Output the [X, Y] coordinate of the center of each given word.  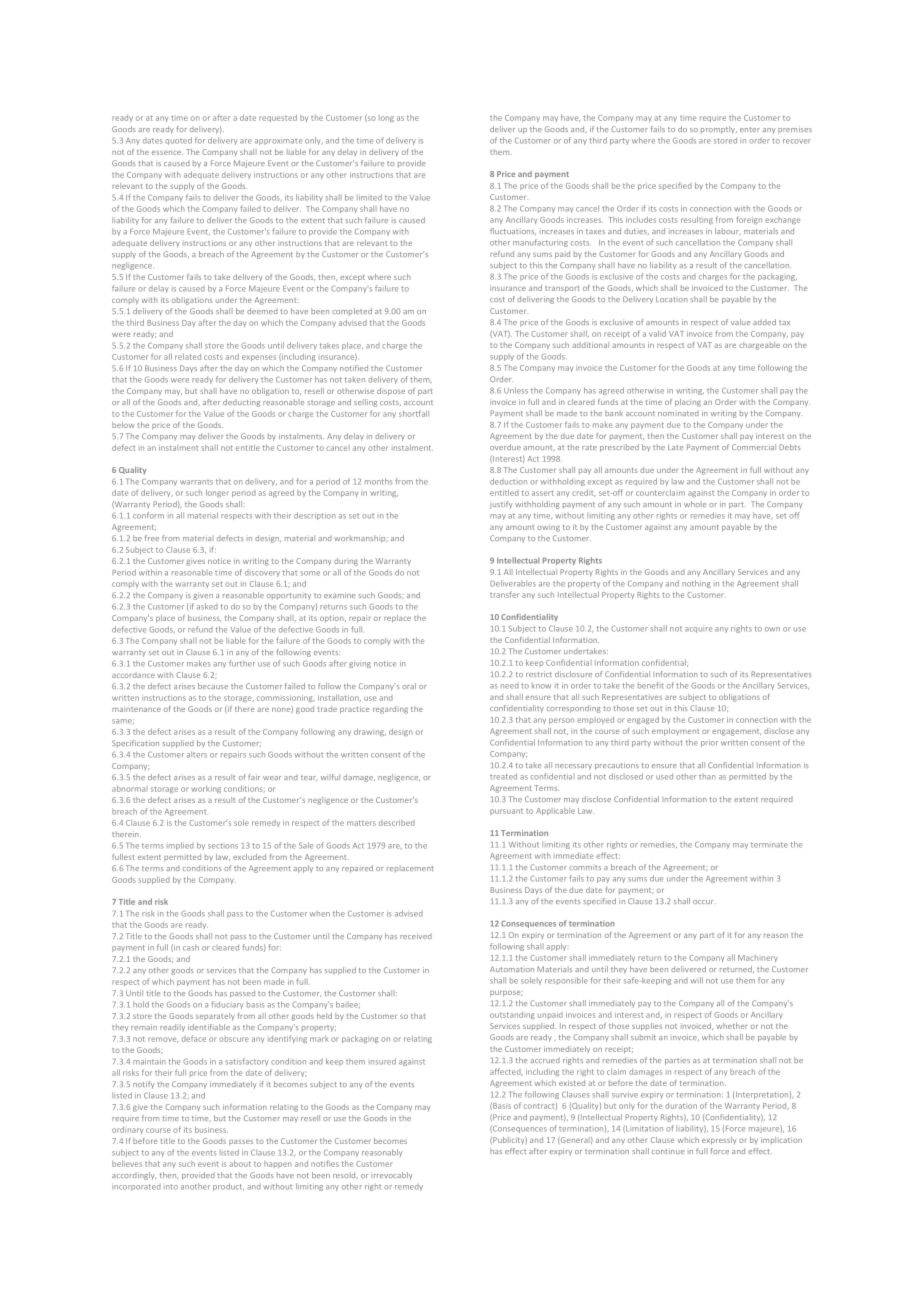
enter [750, 129]
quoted [178, 141]
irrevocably [392, 1176]
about [240, 1163]
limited [369, 197]
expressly [719, 1141]
